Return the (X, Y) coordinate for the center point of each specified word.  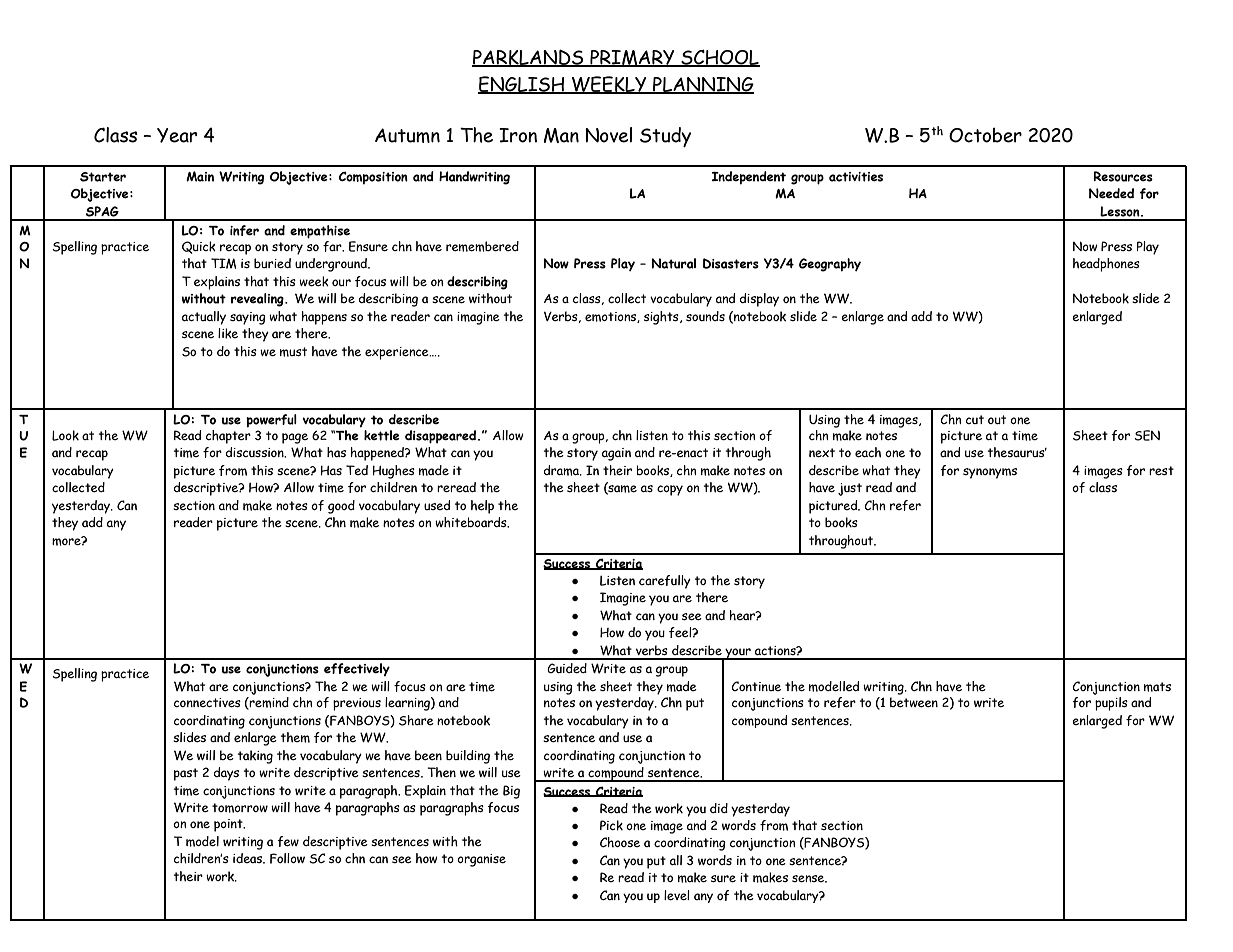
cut (975, 419)
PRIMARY (632, 58)
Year (177, 135)
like (228, 333)
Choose (620, 842)
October (985, 135)
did (719, 808)
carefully (665, 582)
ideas (249, 858)
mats (1157, 687)
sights (662, 318)
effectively (357, 669)
